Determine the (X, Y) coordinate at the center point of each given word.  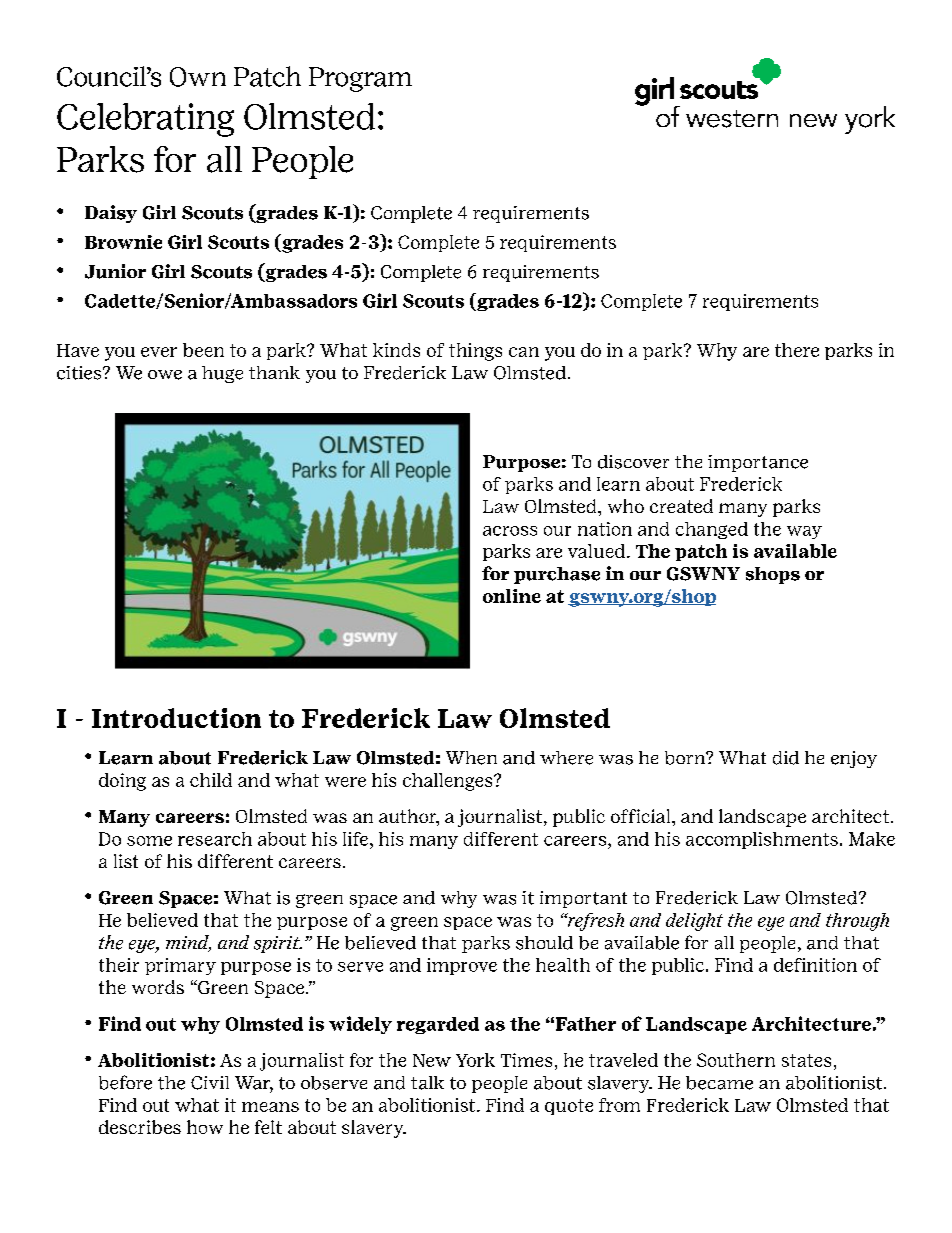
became (719, 1083)
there (797, 350)
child (211, 780)
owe (165, 375)
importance (758, 463)
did (786, 758)
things (475, 352)
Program (360, 79)
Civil (210, 1083)
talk (427, 1083)
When (471, 758)
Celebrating (145, 120)
